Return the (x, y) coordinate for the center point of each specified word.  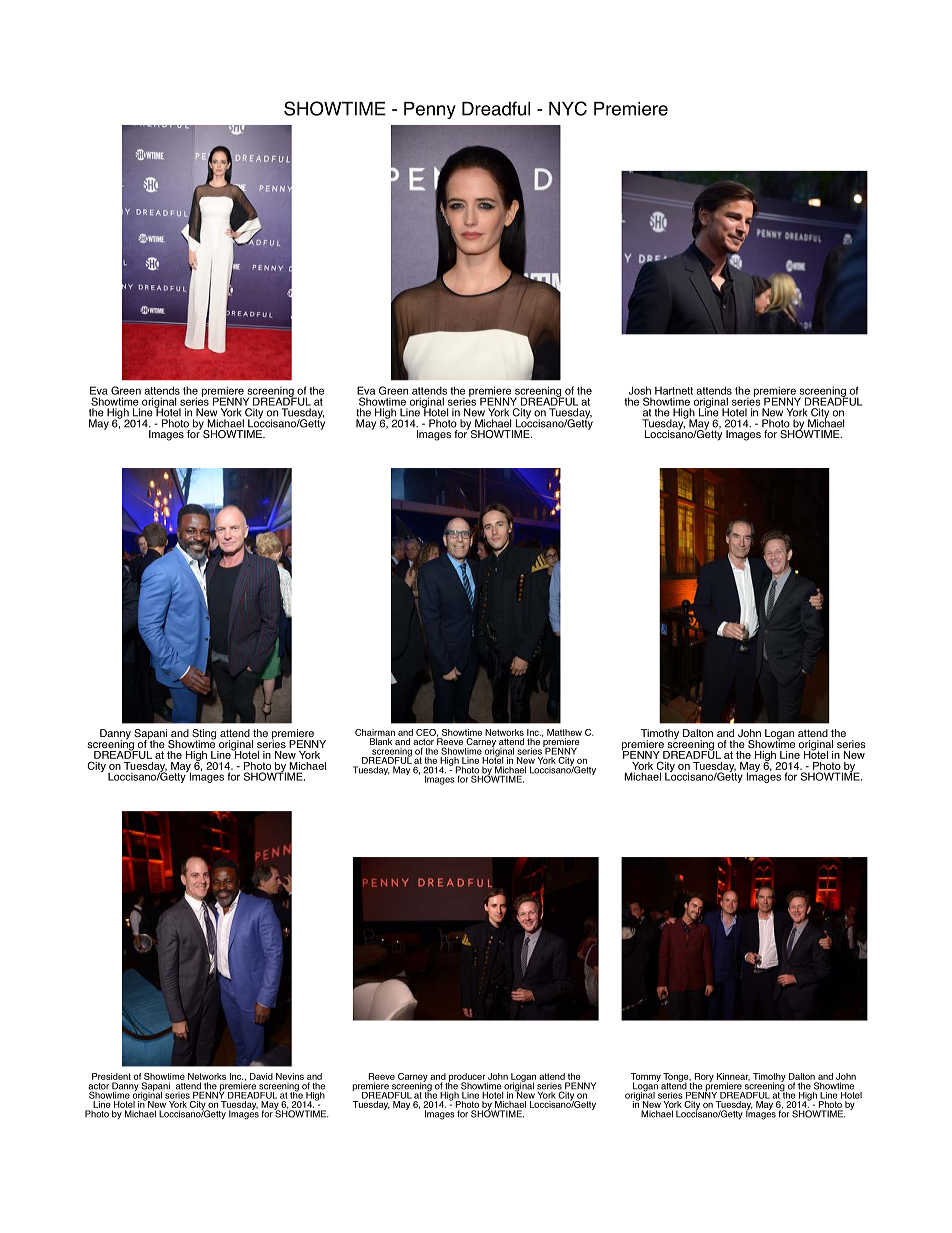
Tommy (646, 1078)
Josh (640, 390)
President (111, 1076)
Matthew (564, 732)
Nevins (290, 1076)
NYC (568, 108)
